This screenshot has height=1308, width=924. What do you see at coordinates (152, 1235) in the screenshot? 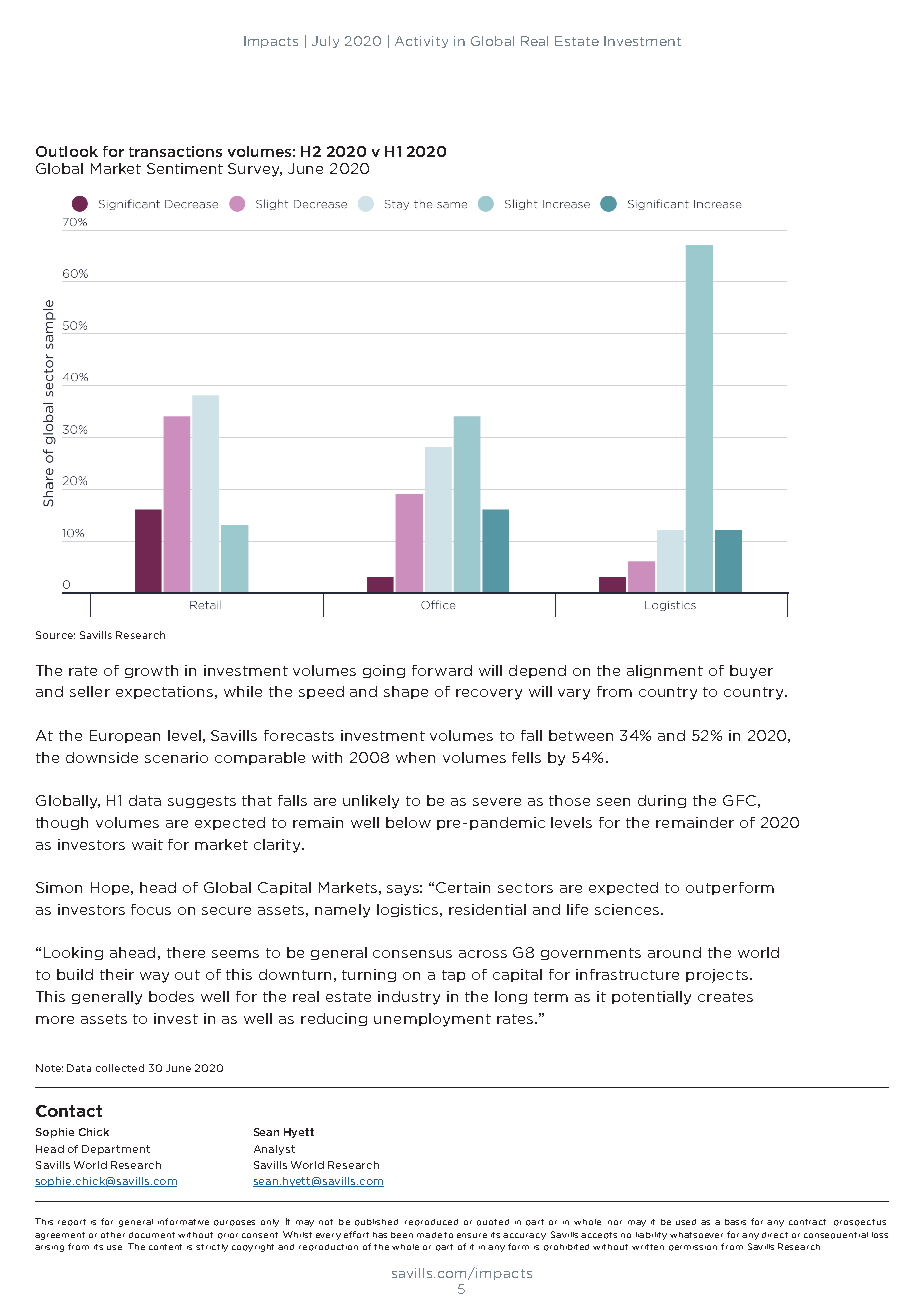
I see `document` at bounding box center [152, 1235].
